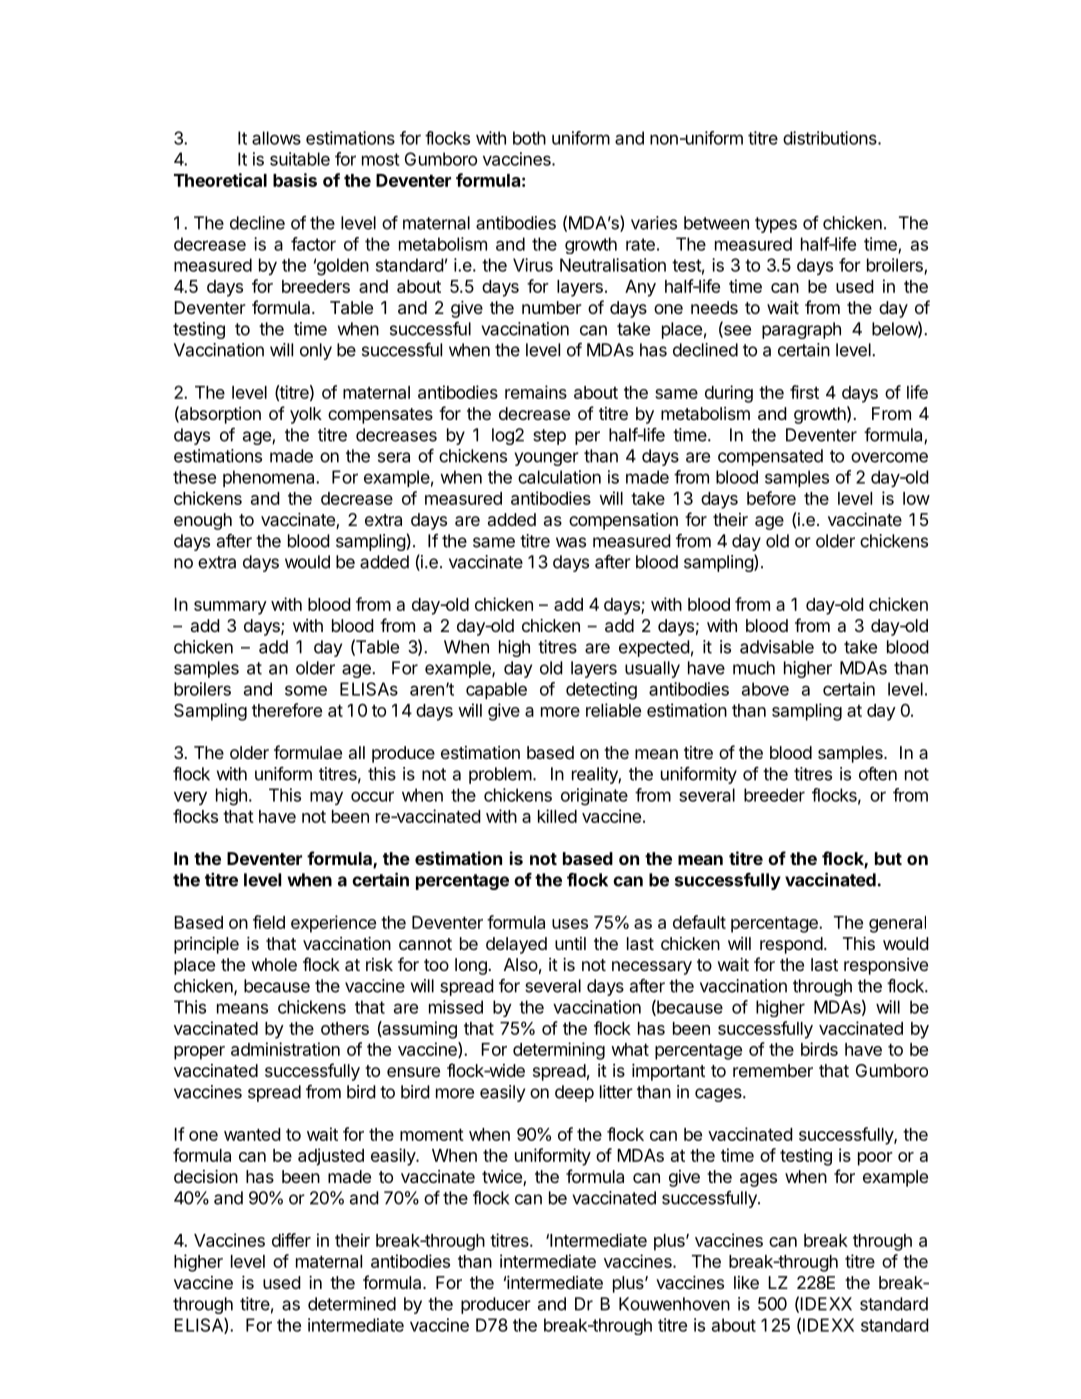 This page has height=1399, width=1081. Describe the element at coordinates (746, 1282) in the page. I see `like` at that location.
